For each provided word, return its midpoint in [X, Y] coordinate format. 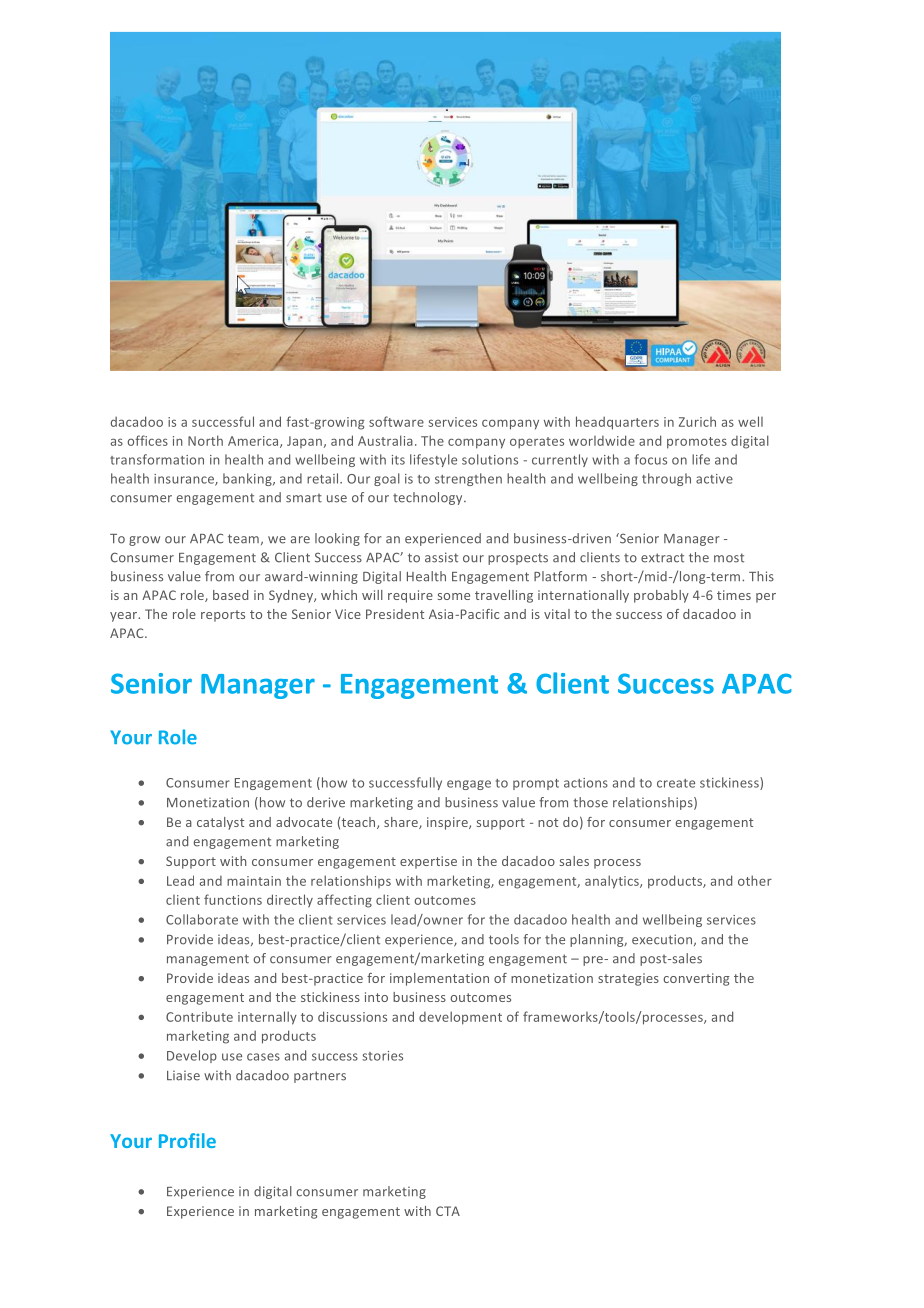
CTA [448, 1211]
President [395, 614]
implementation [439, 979]
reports [223, 616]
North [205, 440]
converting [696, 979]
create [676, 783]
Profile [187, 1140]
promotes [697, 443]
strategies [628, 979]
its [398, 460]
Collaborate [202, 919]
